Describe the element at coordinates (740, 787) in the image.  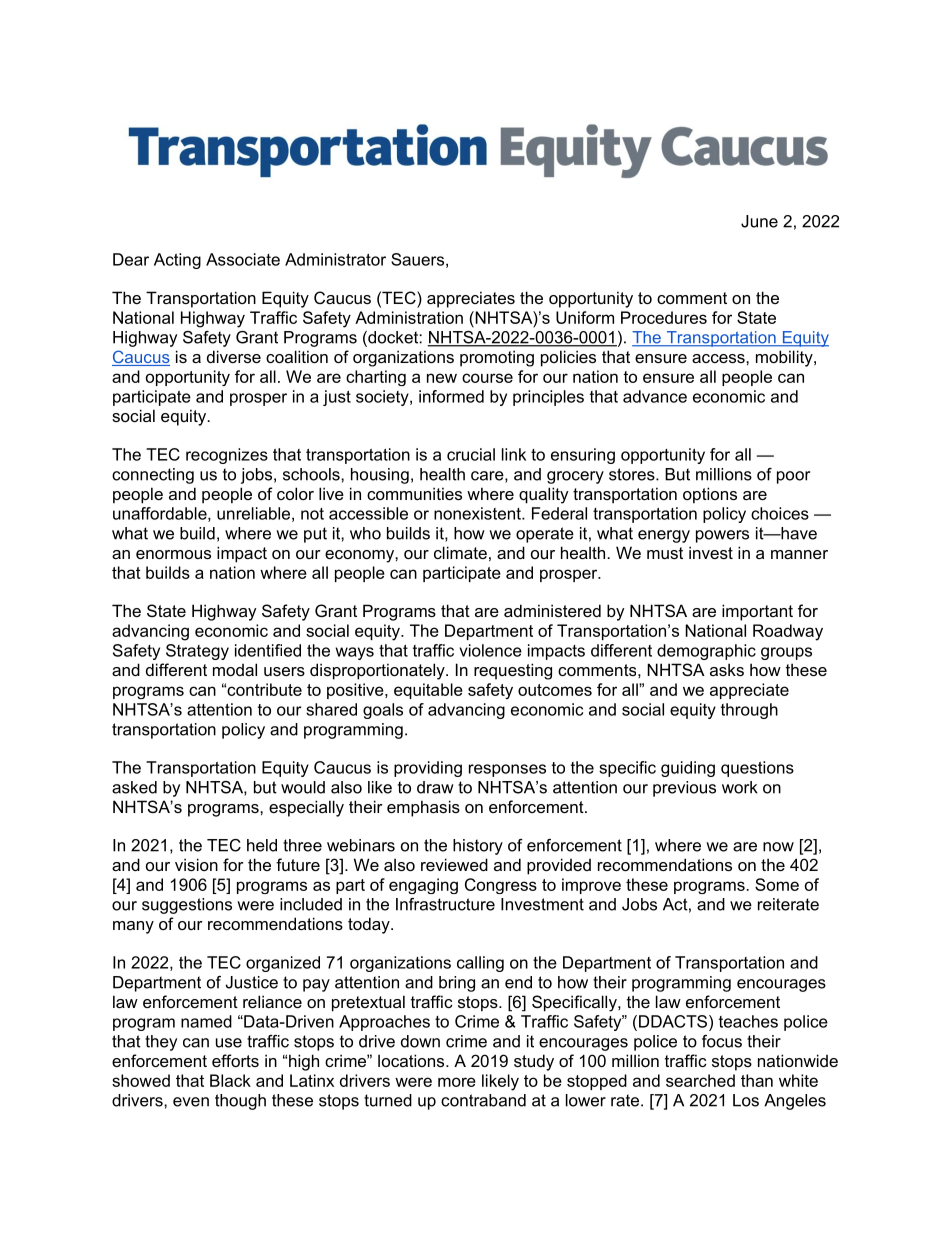
I see `work` at that location.
